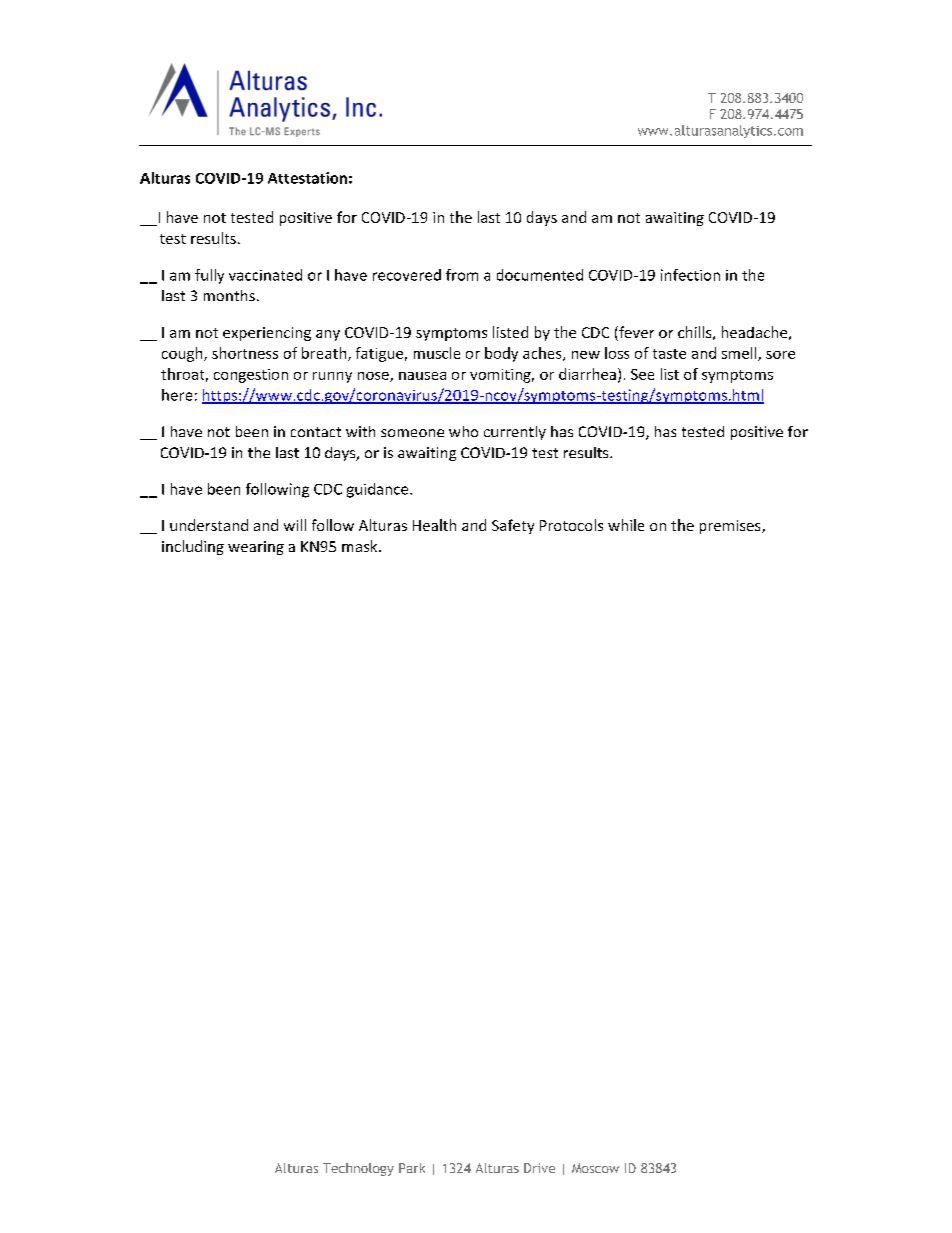 The image size is (952, 1233). Describe the element at coordinates (513, 526) in the screenshot. I see `Safety` at that location.
